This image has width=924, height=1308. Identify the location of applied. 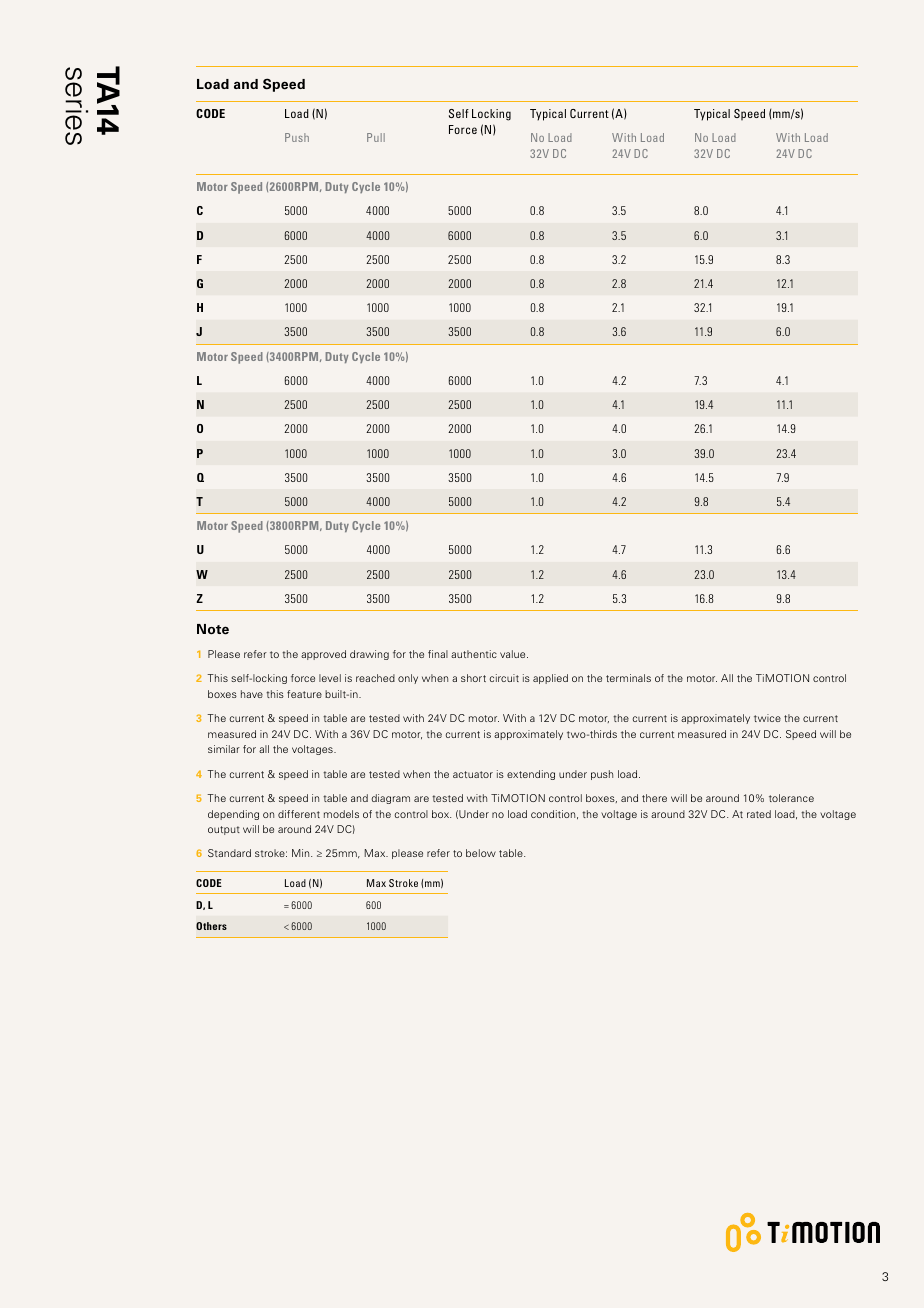
(550, 679).
